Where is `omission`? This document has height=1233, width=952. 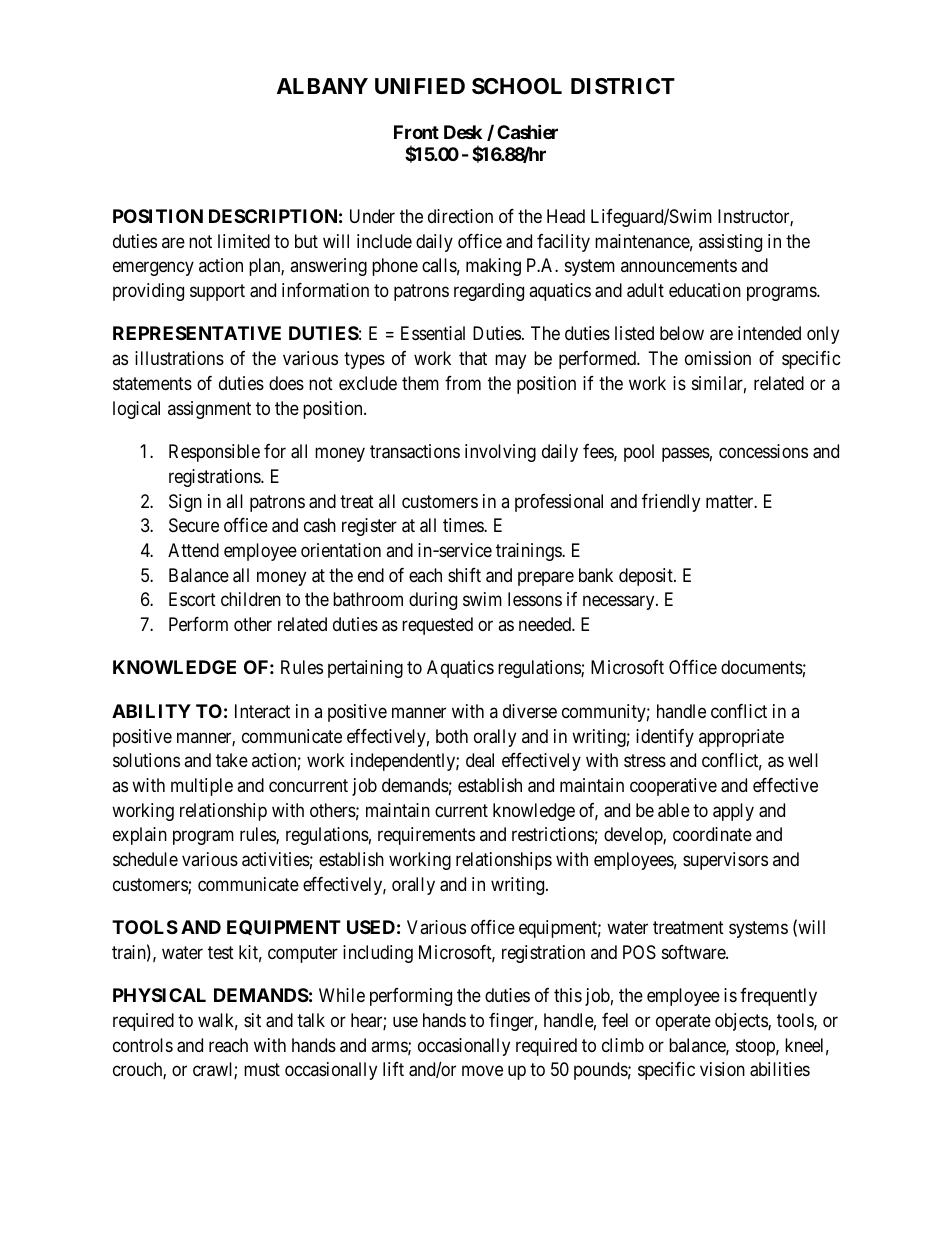
omission is located at coordinates (718, 358).
